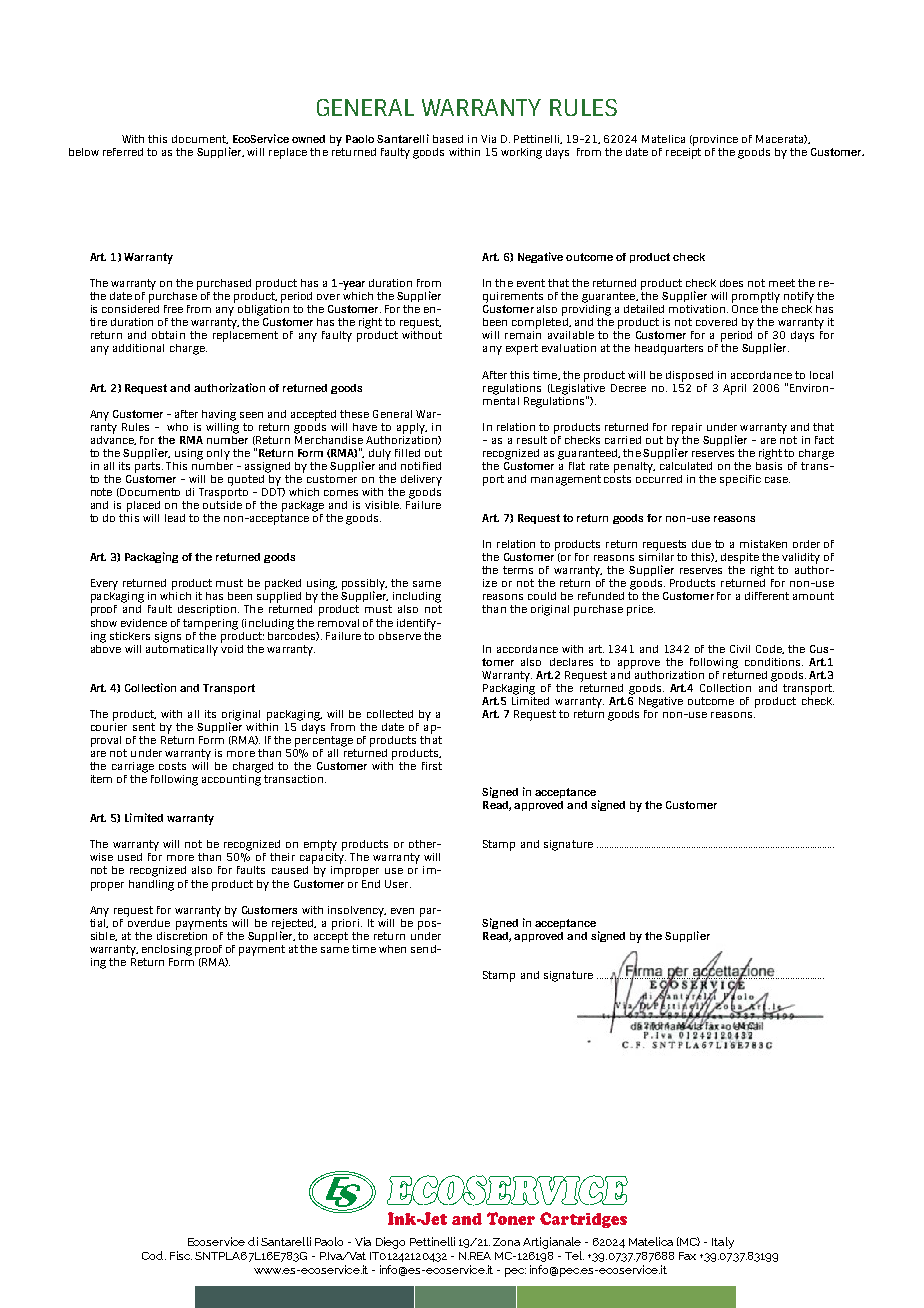 The width and height of the screenshot is (924, 1308). What do you see at coordinates (390, 714) in the screenshot?
I see `collected` at bounding box center [390, 714].
